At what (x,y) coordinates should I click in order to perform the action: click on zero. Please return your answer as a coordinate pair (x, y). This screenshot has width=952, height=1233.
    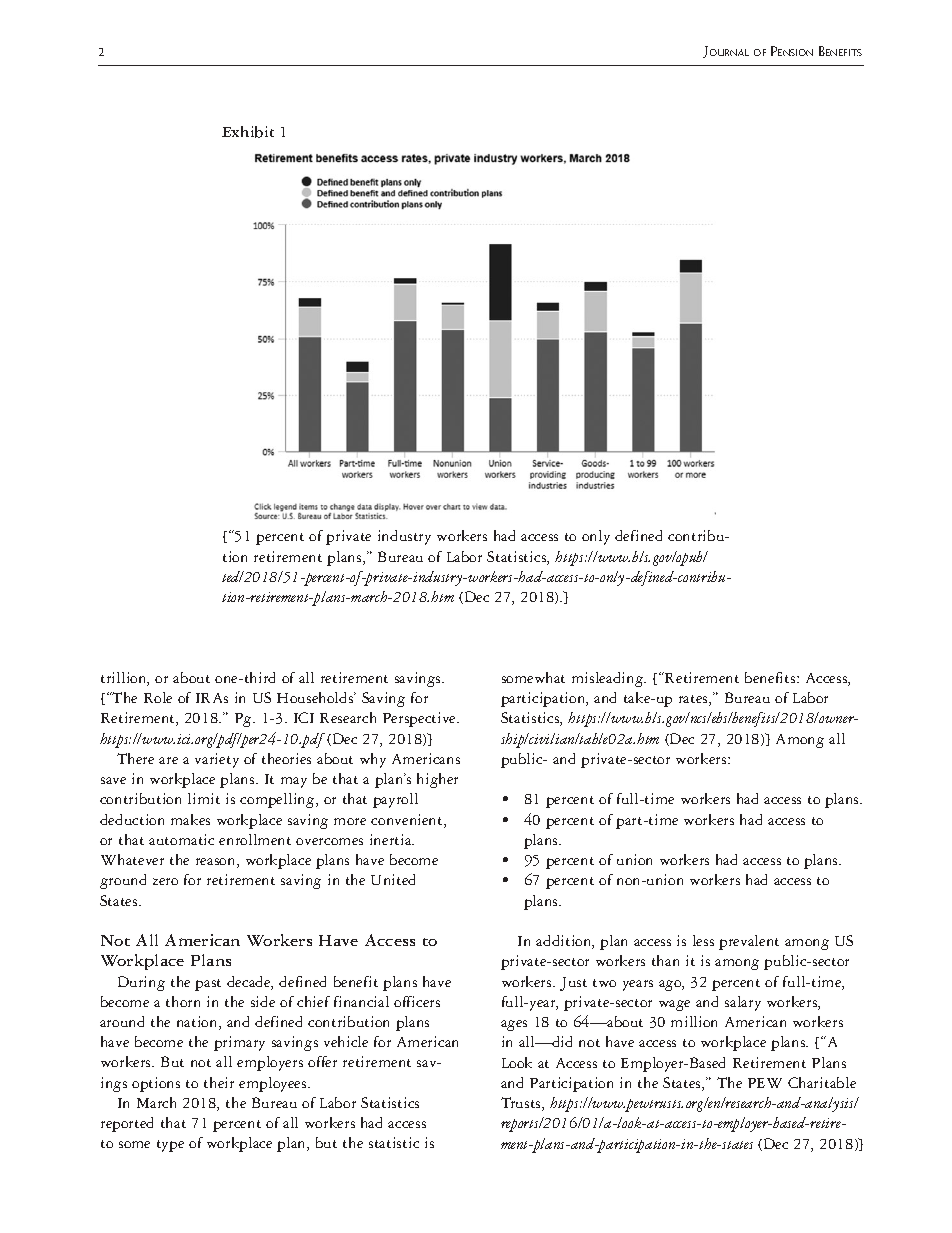
    Looking at the image, I should click on (165, 881).
